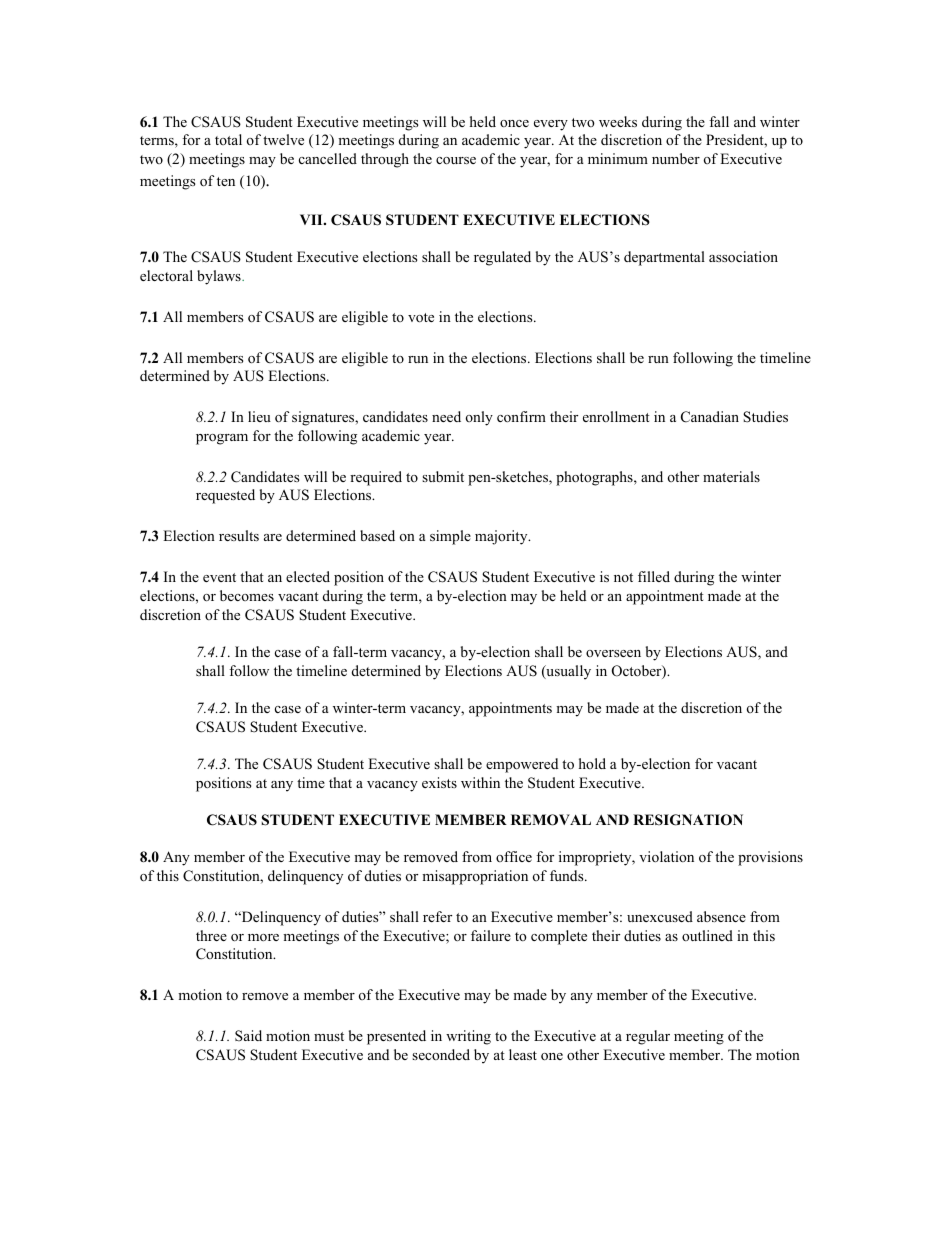 Image resolution: width=952 pixels, height=1233 pixels. Describe the element at coordinates (247, 595) in the screenshot. I see `becomes` at that location.
